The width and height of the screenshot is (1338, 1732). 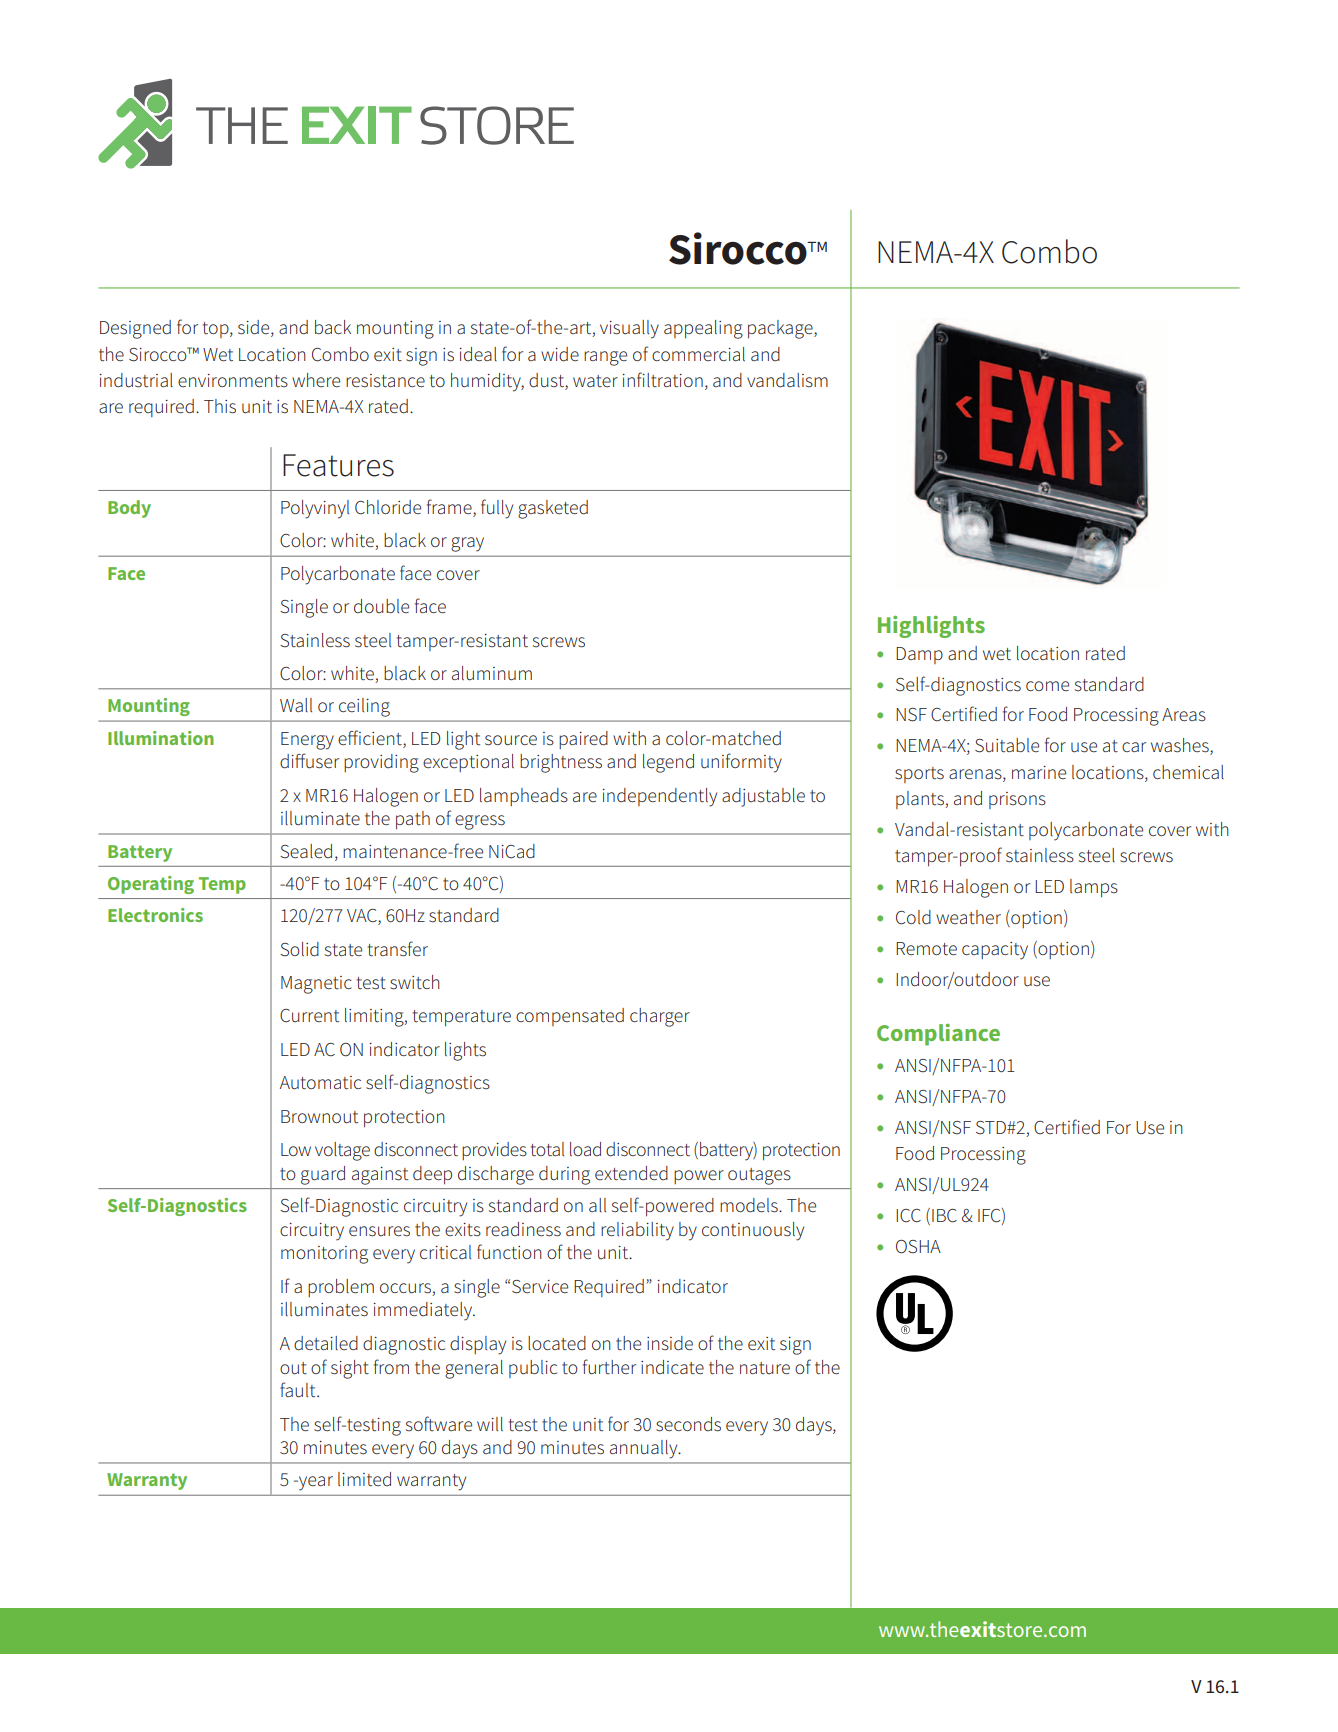 What do you see at coordinates (320, 1083) in the screenshot?
I see `Automatic` at bounding box center [320, 1083].
